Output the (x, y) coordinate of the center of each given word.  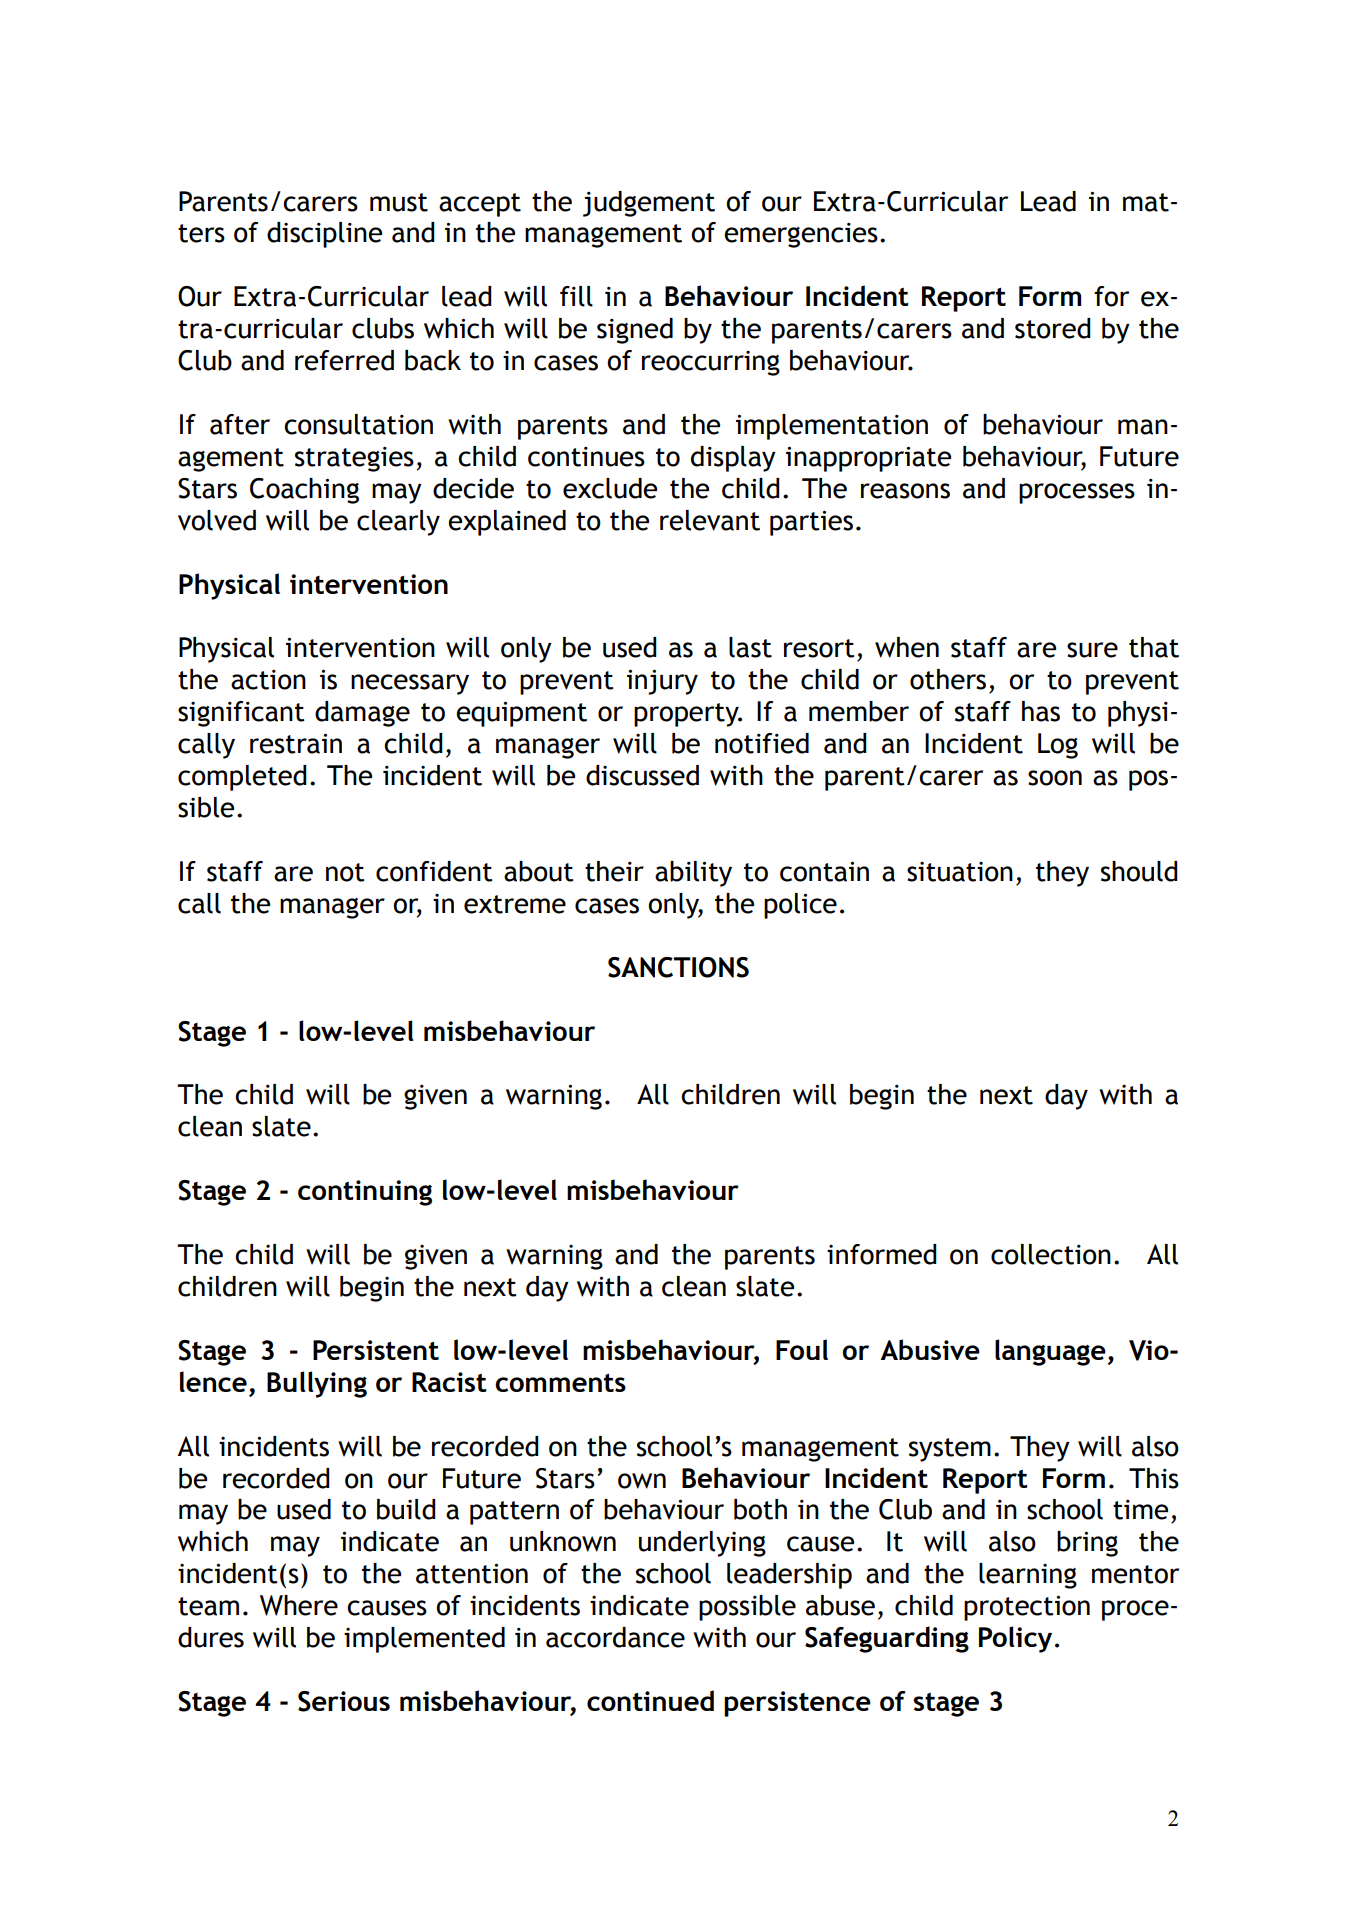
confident (434, 871)
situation (960, 872)
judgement (649, 204)
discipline (324, 235)
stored (1053, 328)
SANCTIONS (678, 967)
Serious (344, 1701)
